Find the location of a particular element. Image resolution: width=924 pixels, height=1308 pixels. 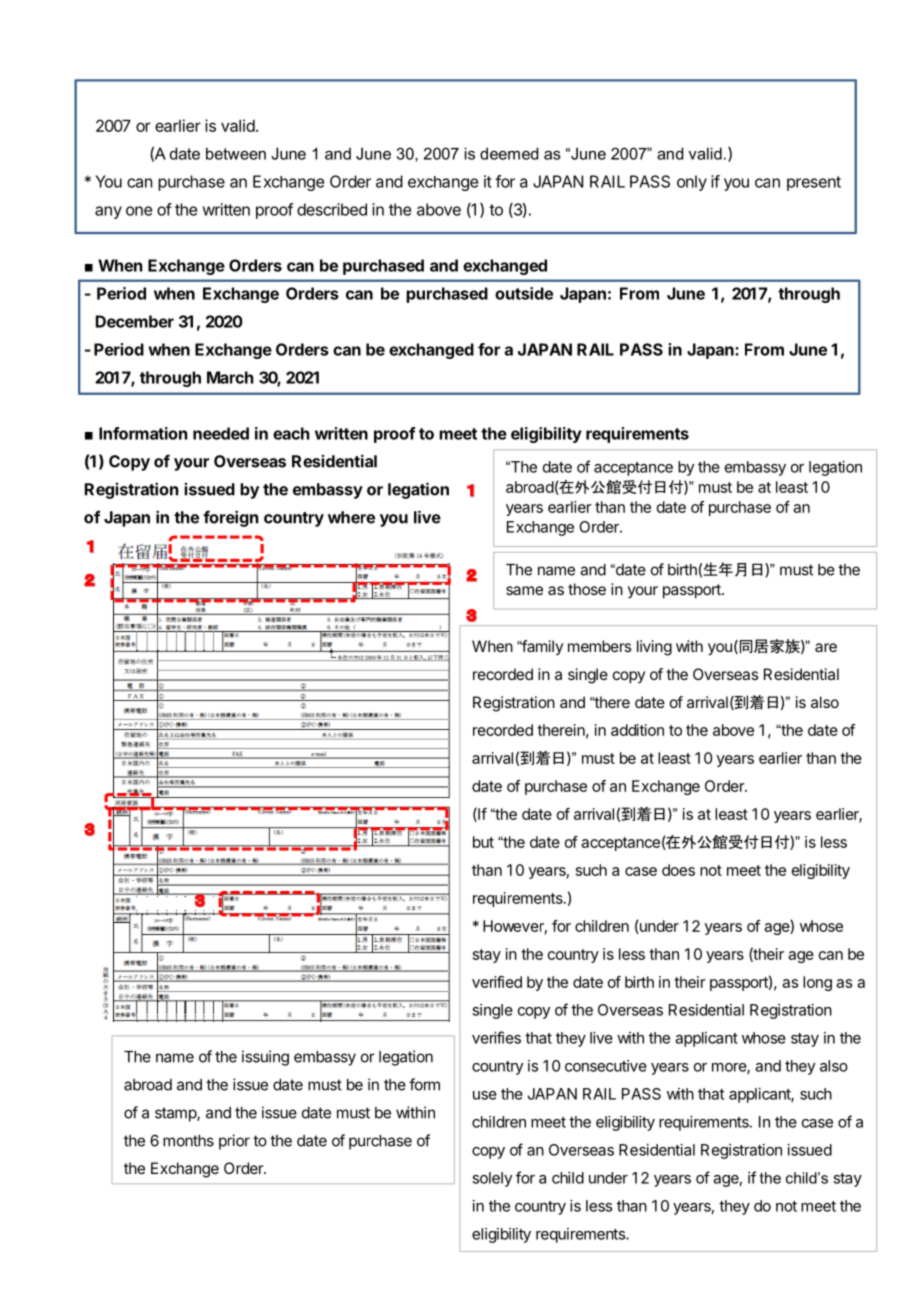

only is located at coordinates (692, 183).
